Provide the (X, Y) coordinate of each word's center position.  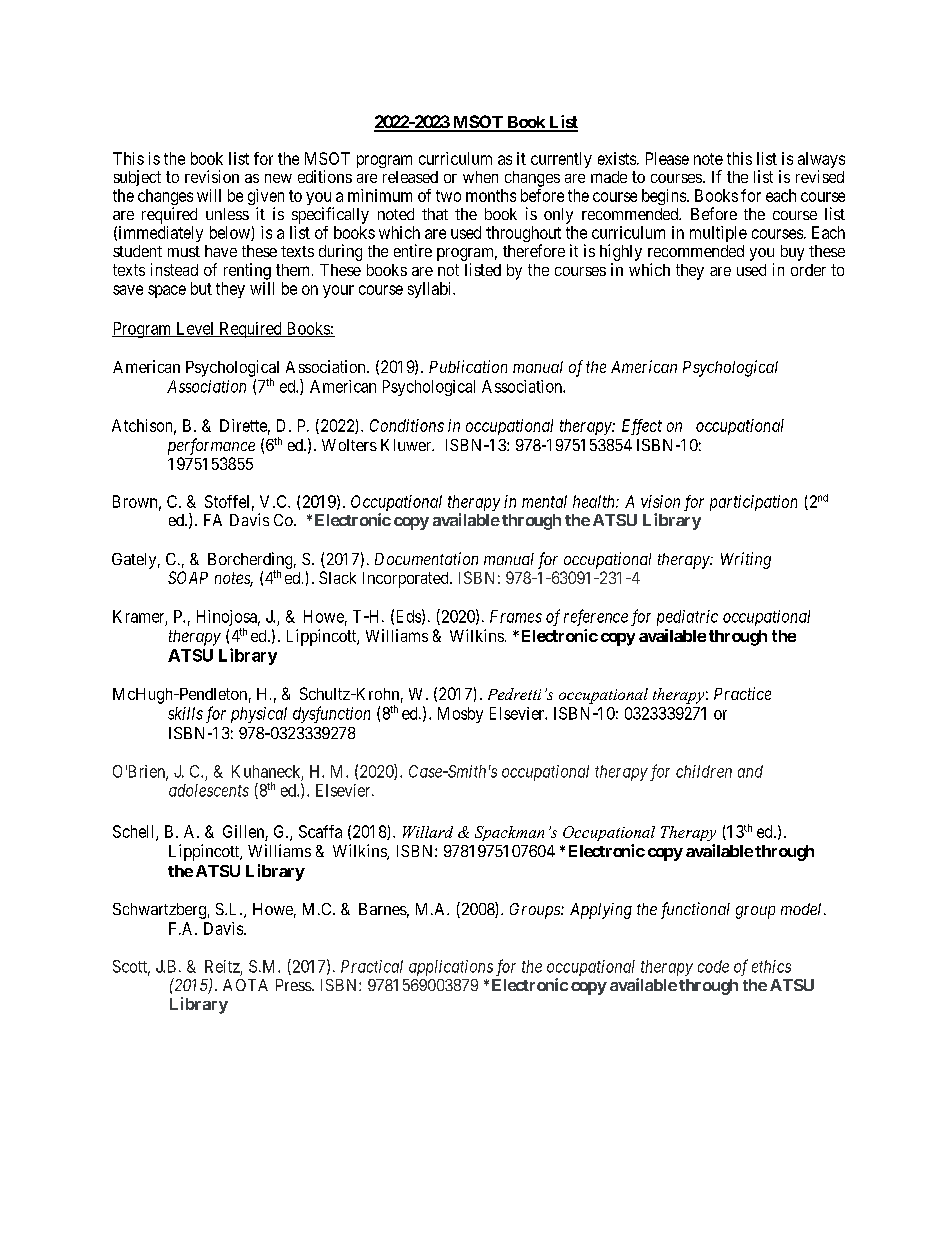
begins (664, 197)
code (713, 966)
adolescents (209, 790)
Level (195, 329)
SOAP (188, 577)
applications (451, 968)
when (480, 177)
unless (227, 214)
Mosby (460, 715)
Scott (131, 967)
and (750, 771)
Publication (468, 366)
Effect (642, 427)
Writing (746, 560)
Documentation (426, 558)
